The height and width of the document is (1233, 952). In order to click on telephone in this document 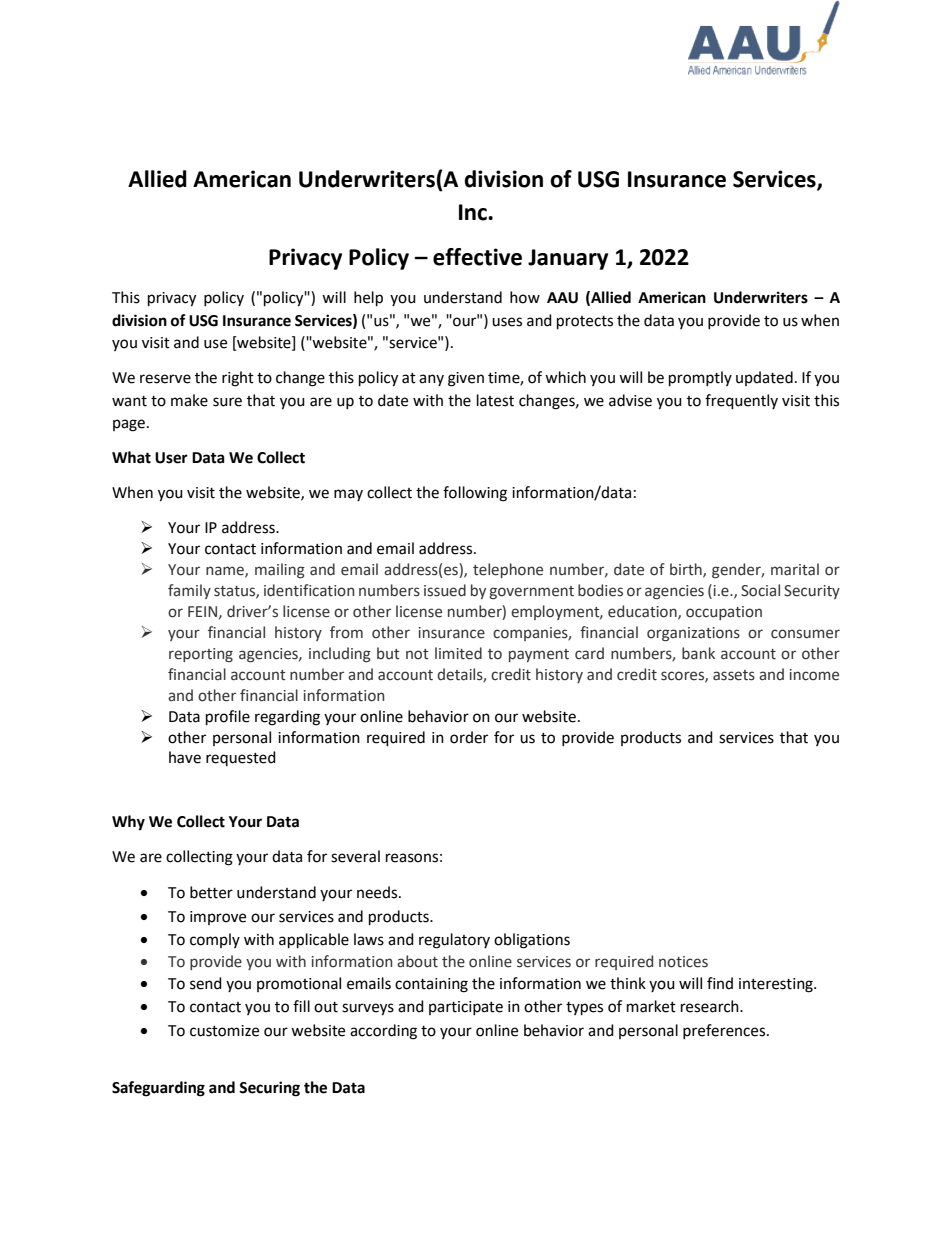, I will do `click(508, 570)`.
